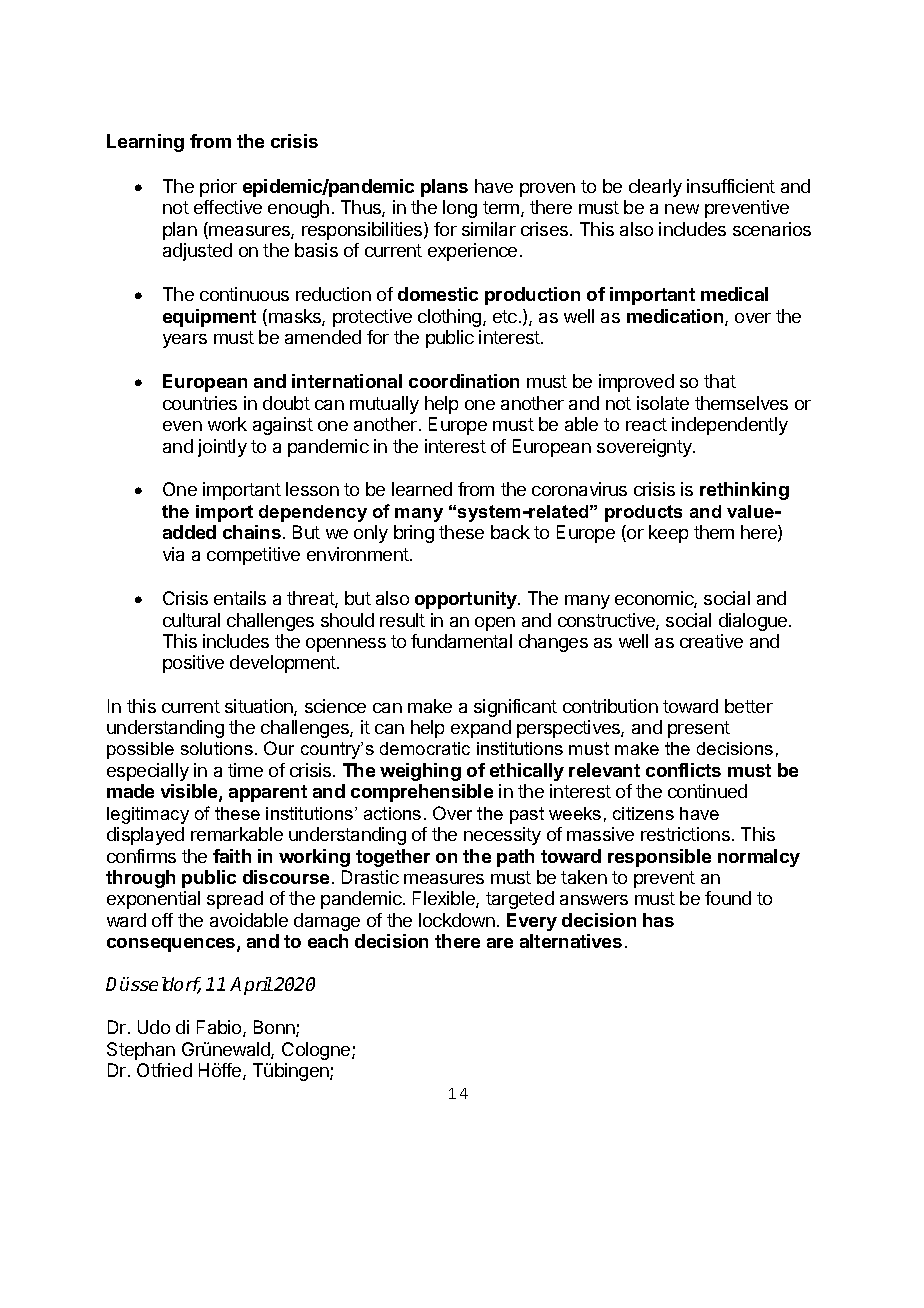  What do you see at coordinates (217, 748) in the screenshot?
I see `solutions` at bounding box center [217, 748].
